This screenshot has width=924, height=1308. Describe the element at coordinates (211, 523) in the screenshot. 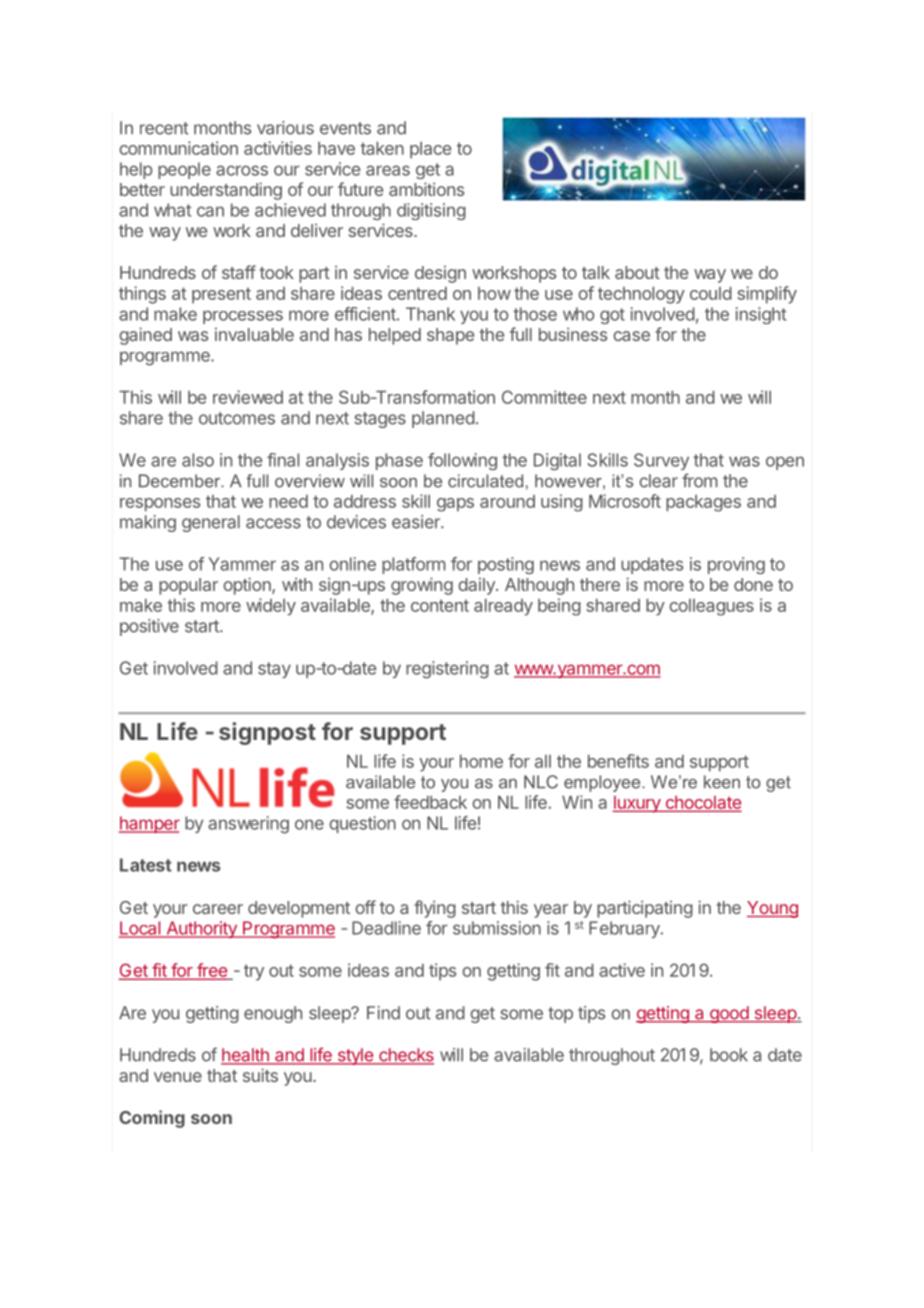

I see `general` at that location.
